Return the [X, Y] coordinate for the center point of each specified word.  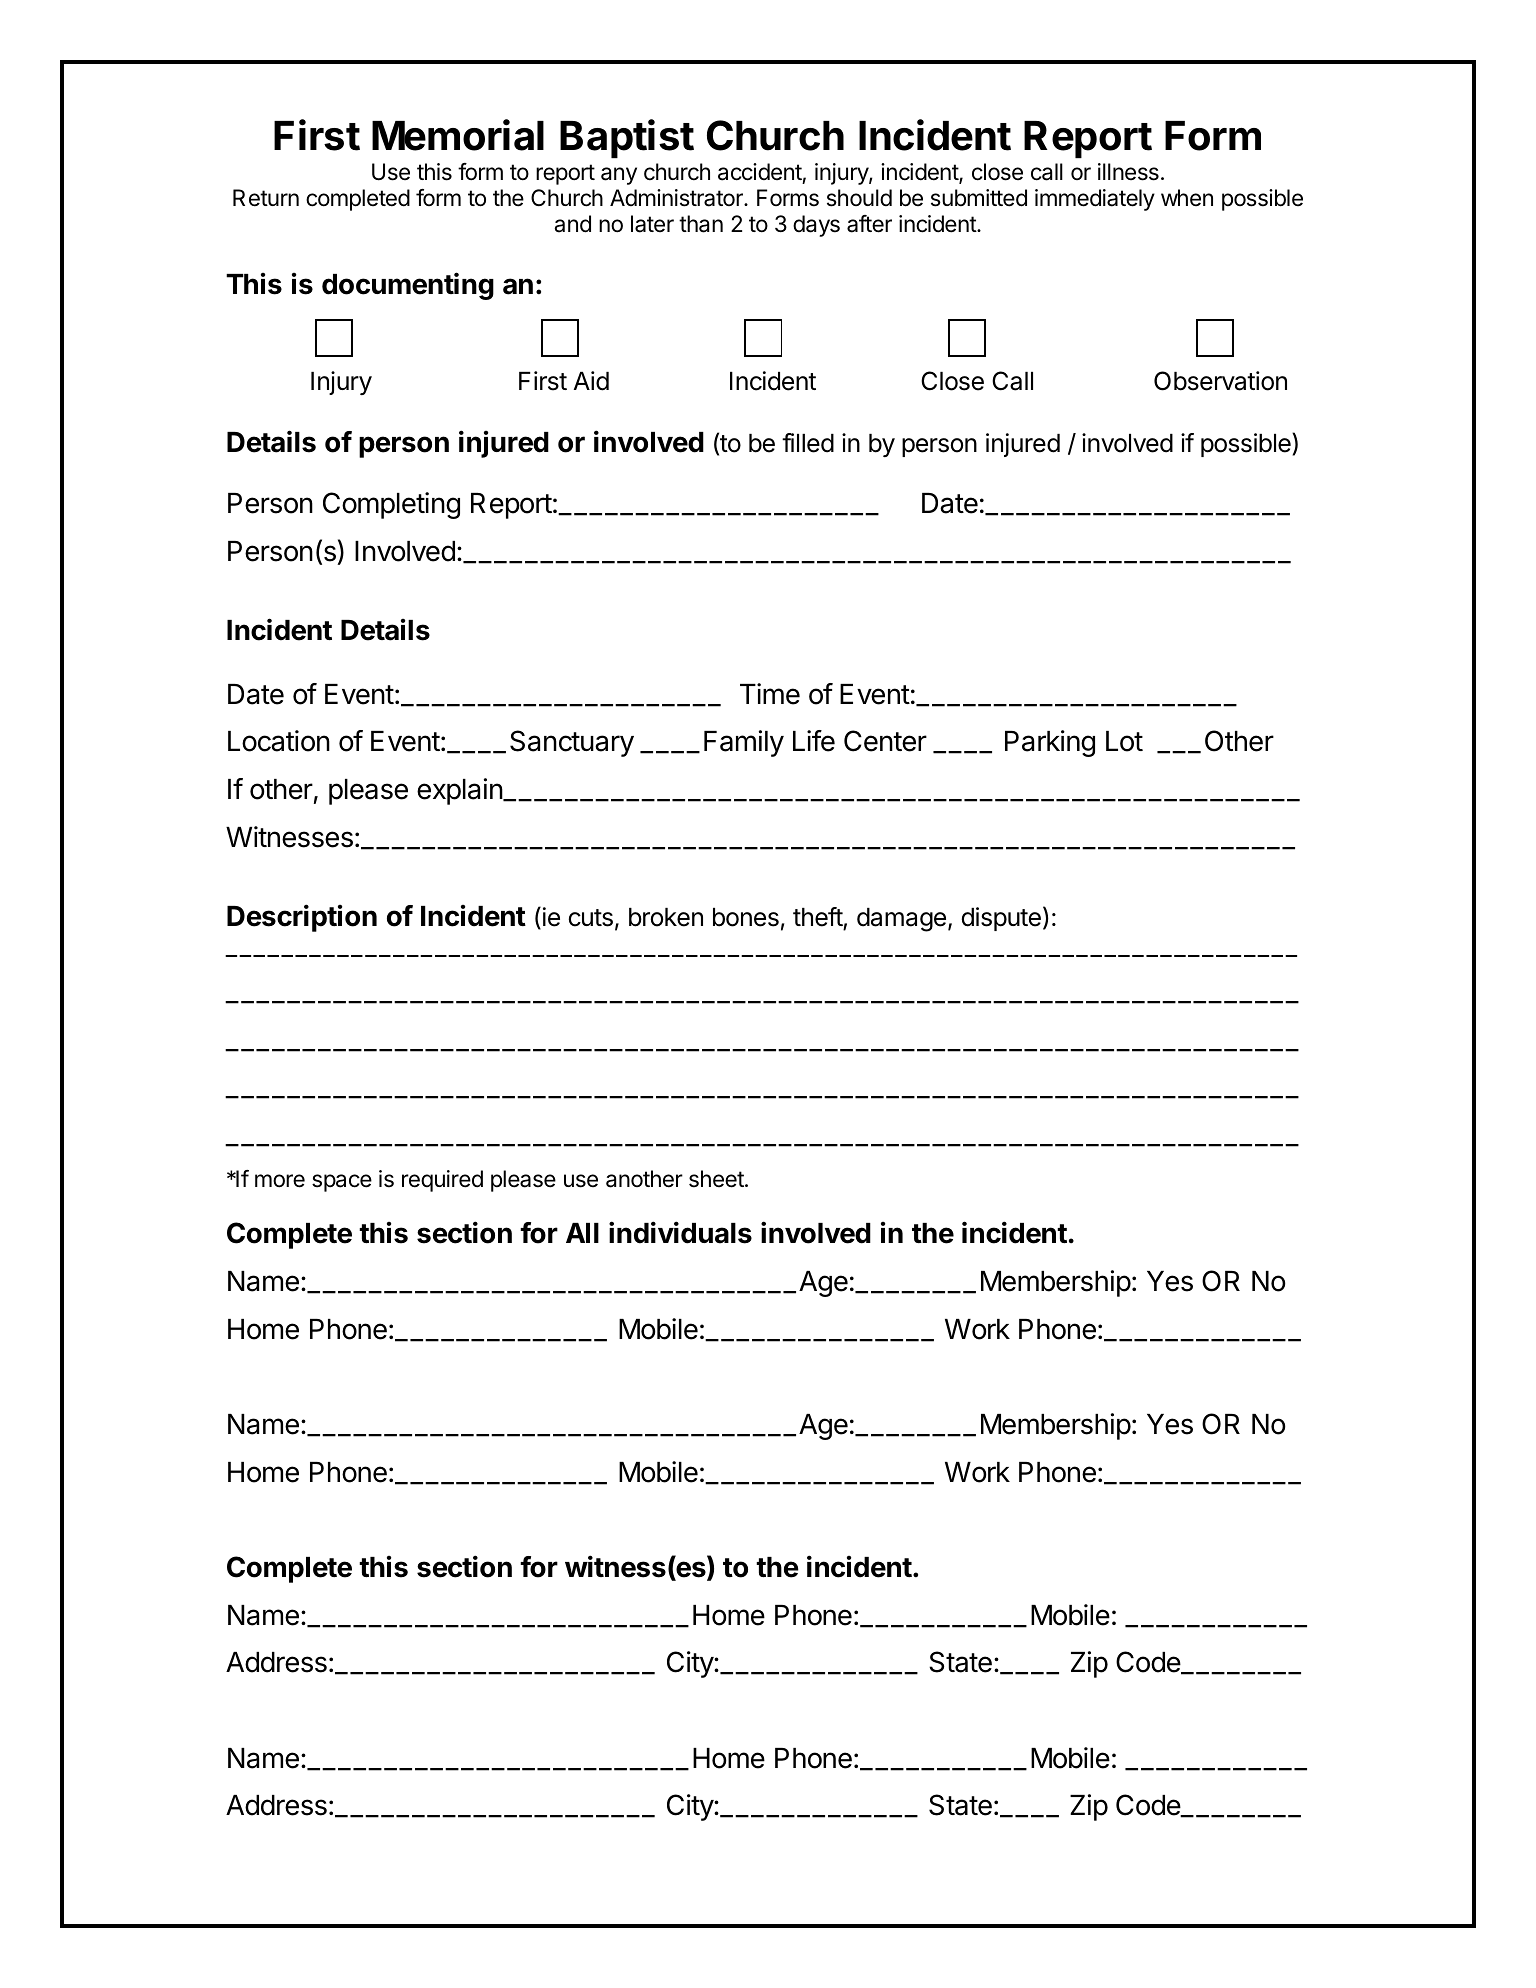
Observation [1220, 381]
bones [746, 917]
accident [760, 172]
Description [302, 918]
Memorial [458, 135]
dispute [1001, 919]
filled [808, 443]
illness [1128, 172]
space [342, 1183]
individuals [680, 1232]
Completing [391, 505]
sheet [717, 1179]
